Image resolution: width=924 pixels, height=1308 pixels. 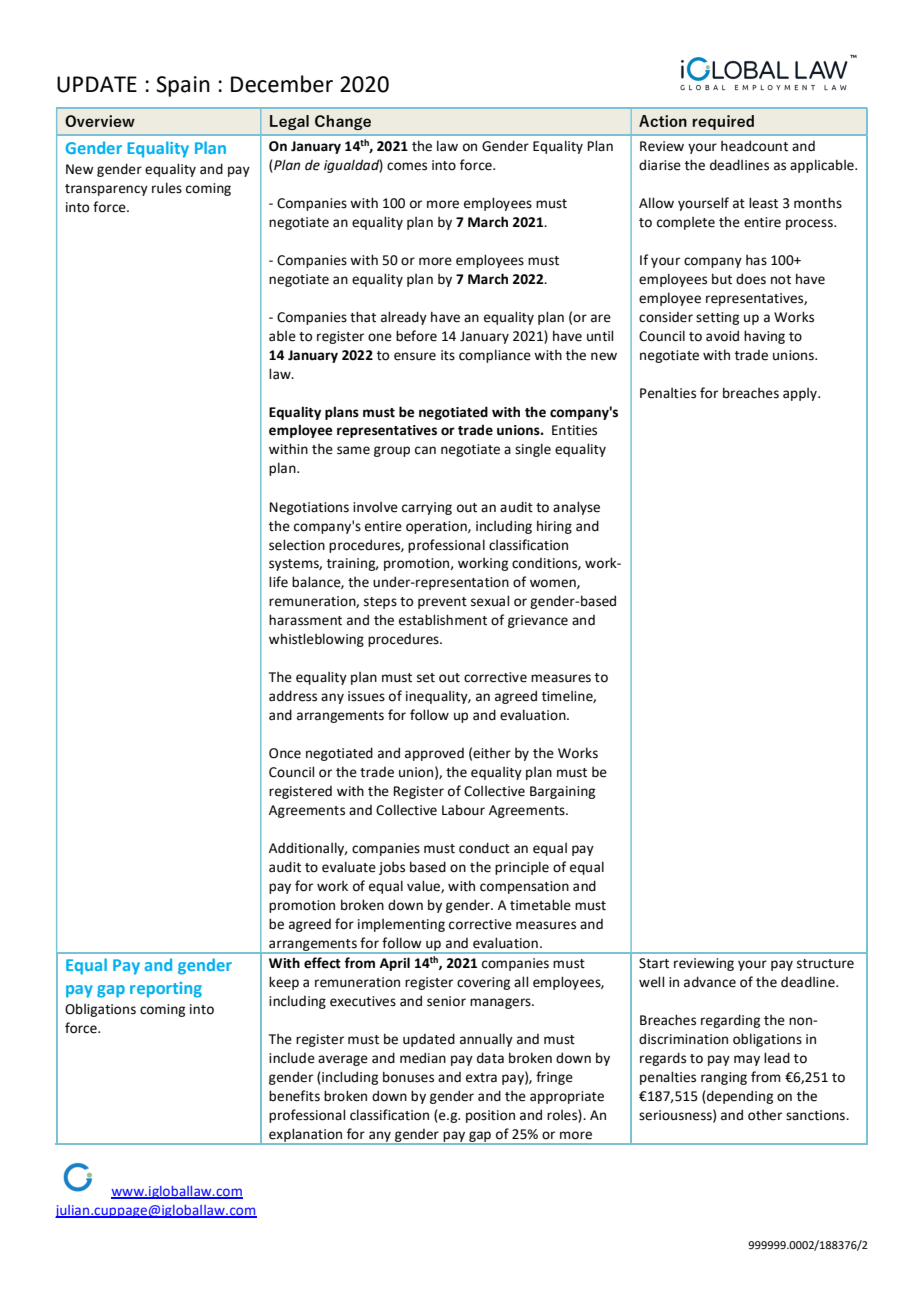 I want to click on required, so click(x=723, y=122).
